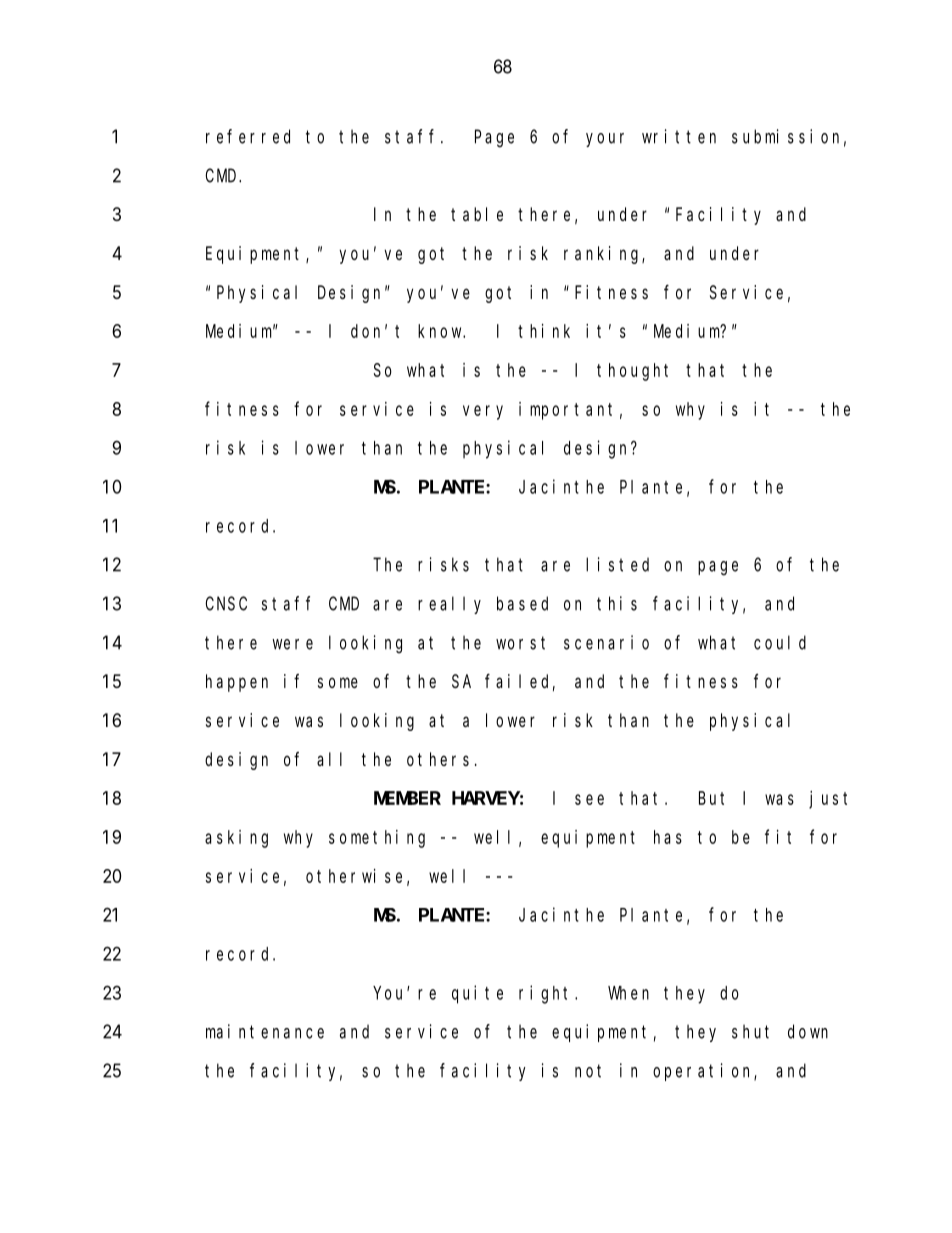 This document has height=1233, width=952. Describe the element at coordinates (407, 798) in the document. I see `MEMBER` at that location.
